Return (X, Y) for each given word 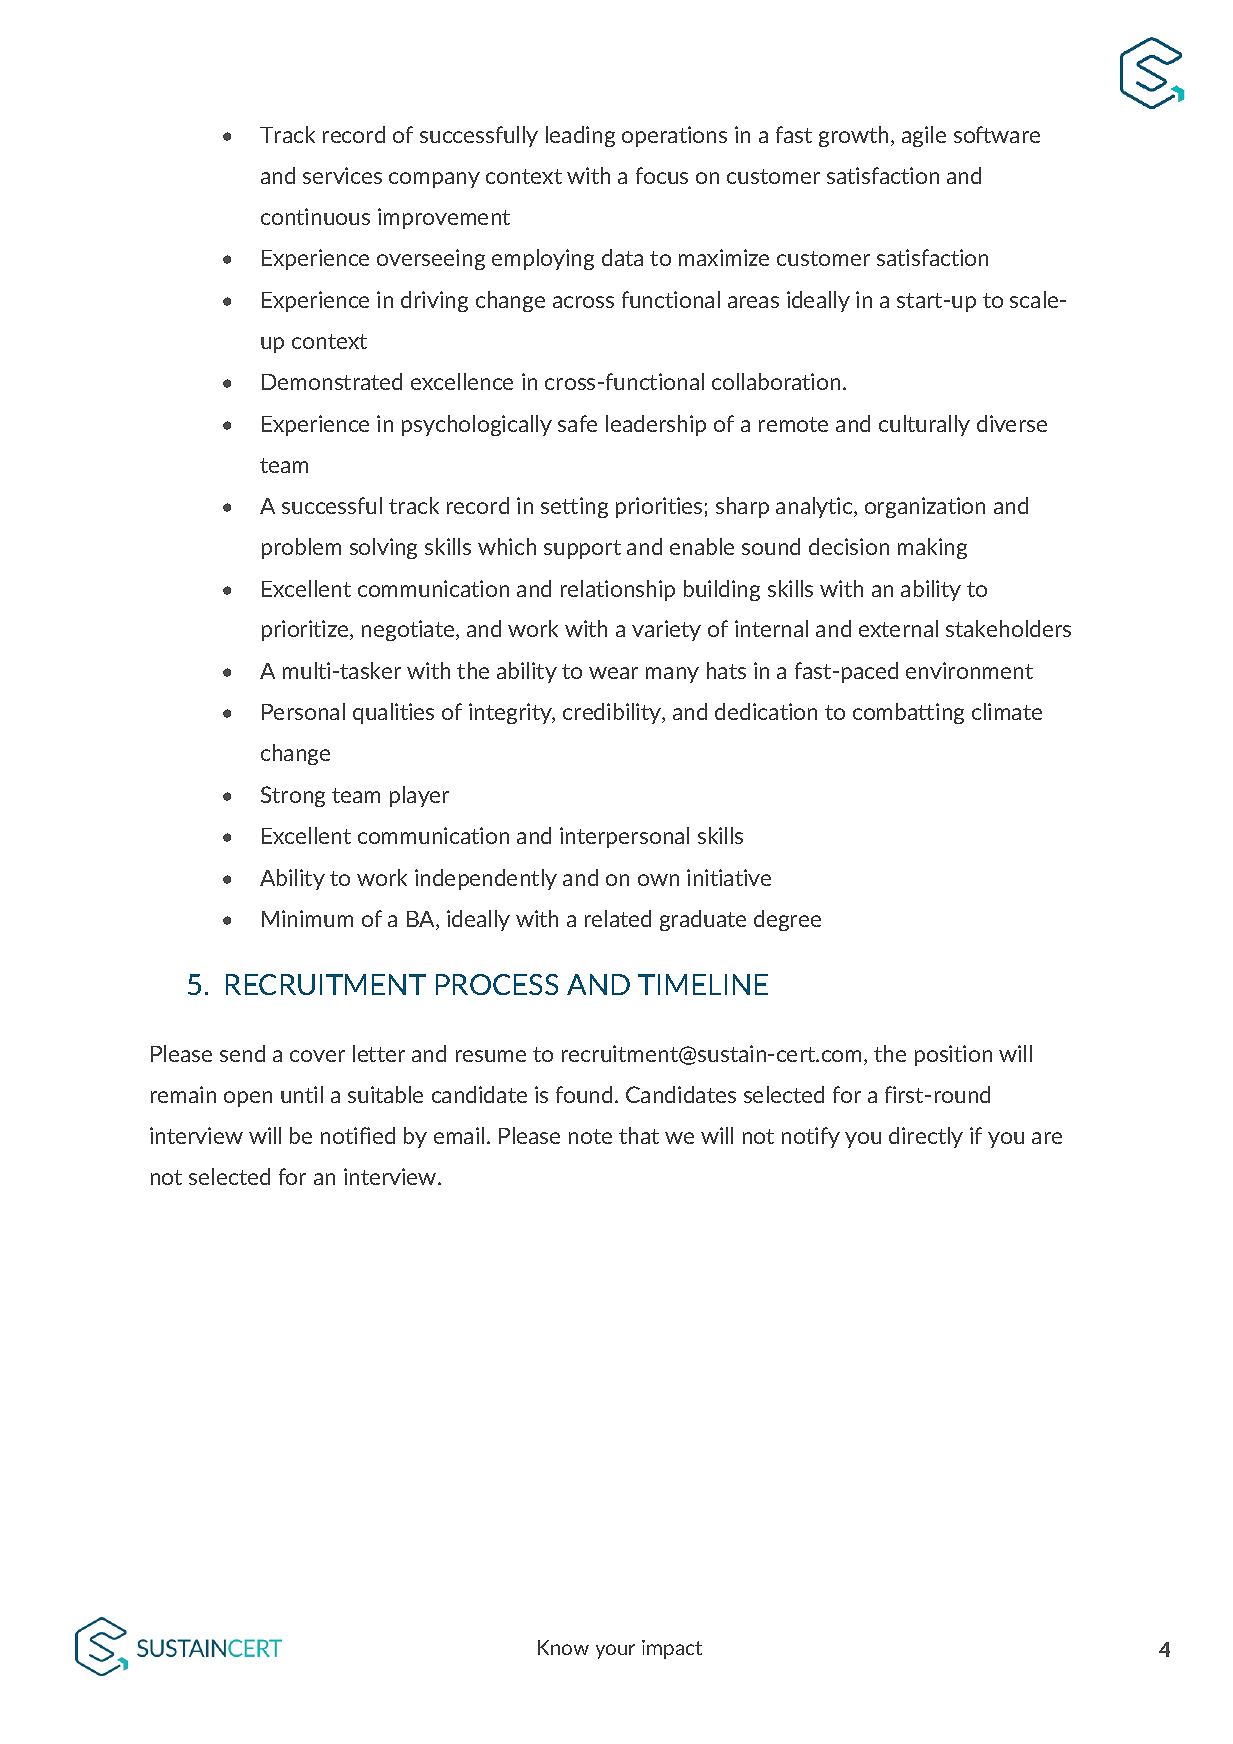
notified (358, 1135)
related (618, 918)
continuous (315, 216)
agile (924, 136)
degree (787, 920)
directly (926, 1137)
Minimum (307, 918)
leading (580, 136)
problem (301, 548)
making (932, 548)
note (590, 1136)
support (582, 549)
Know (563, 1647)
